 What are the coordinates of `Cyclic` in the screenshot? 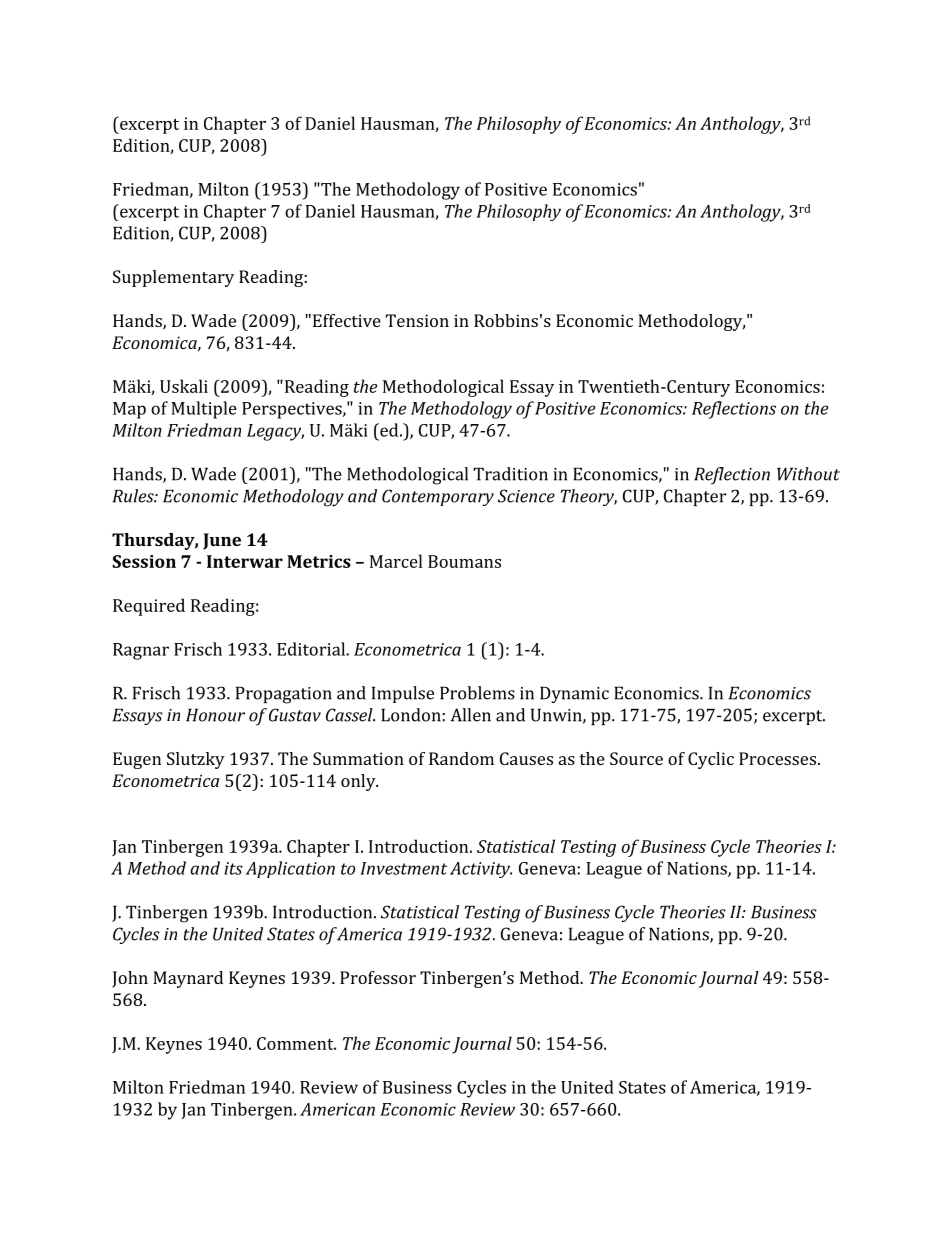 It's located at (711, 760).
